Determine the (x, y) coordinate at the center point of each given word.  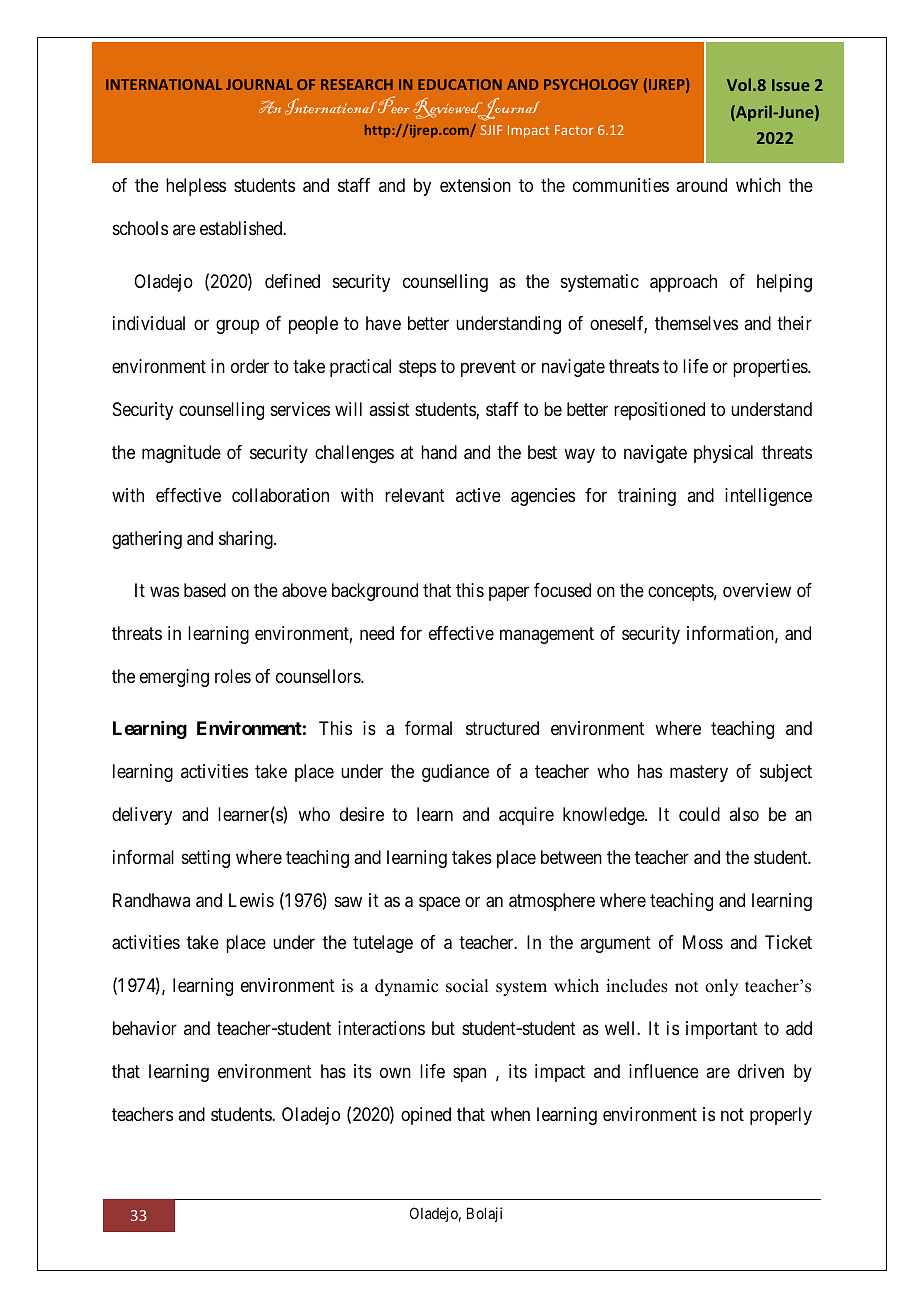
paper (509, 594)
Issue (791, 85)
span (469, 1075)
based (205, 590)
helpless (196, 187)
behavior (145, 1028)
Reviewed (449, 109)
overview (757, 590)
